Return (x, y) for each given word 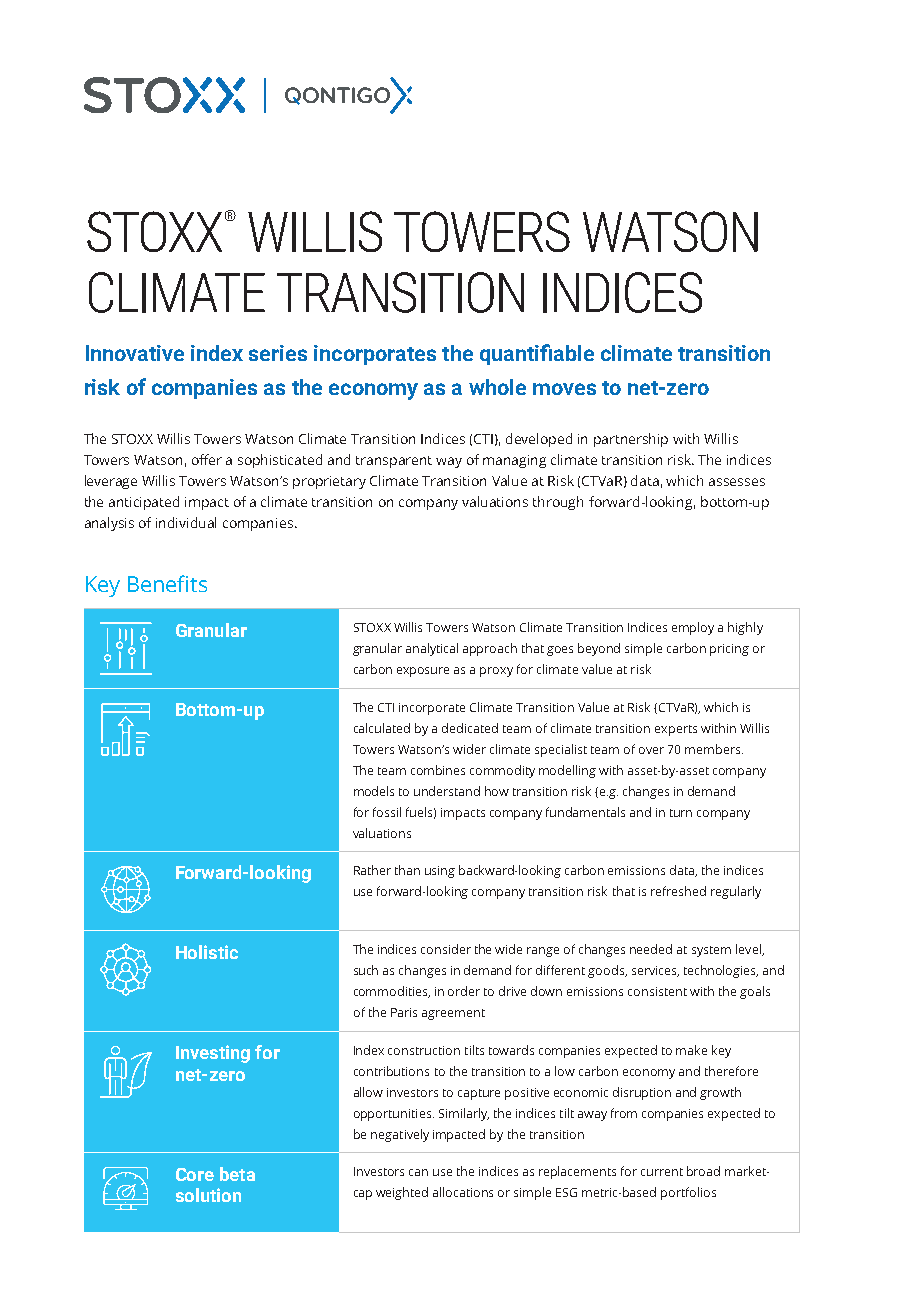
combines (438, 770)
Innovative (135, 353)
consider (446, 949)
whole (497, 387)
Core (195, 1174)
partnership (631, 440)
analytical (432, 649)
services (655, 971)
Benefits (167, 583)
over (651, 750)
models (374, 791)
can (418, 1172)
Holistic (207, 952)
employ (693, 628)
